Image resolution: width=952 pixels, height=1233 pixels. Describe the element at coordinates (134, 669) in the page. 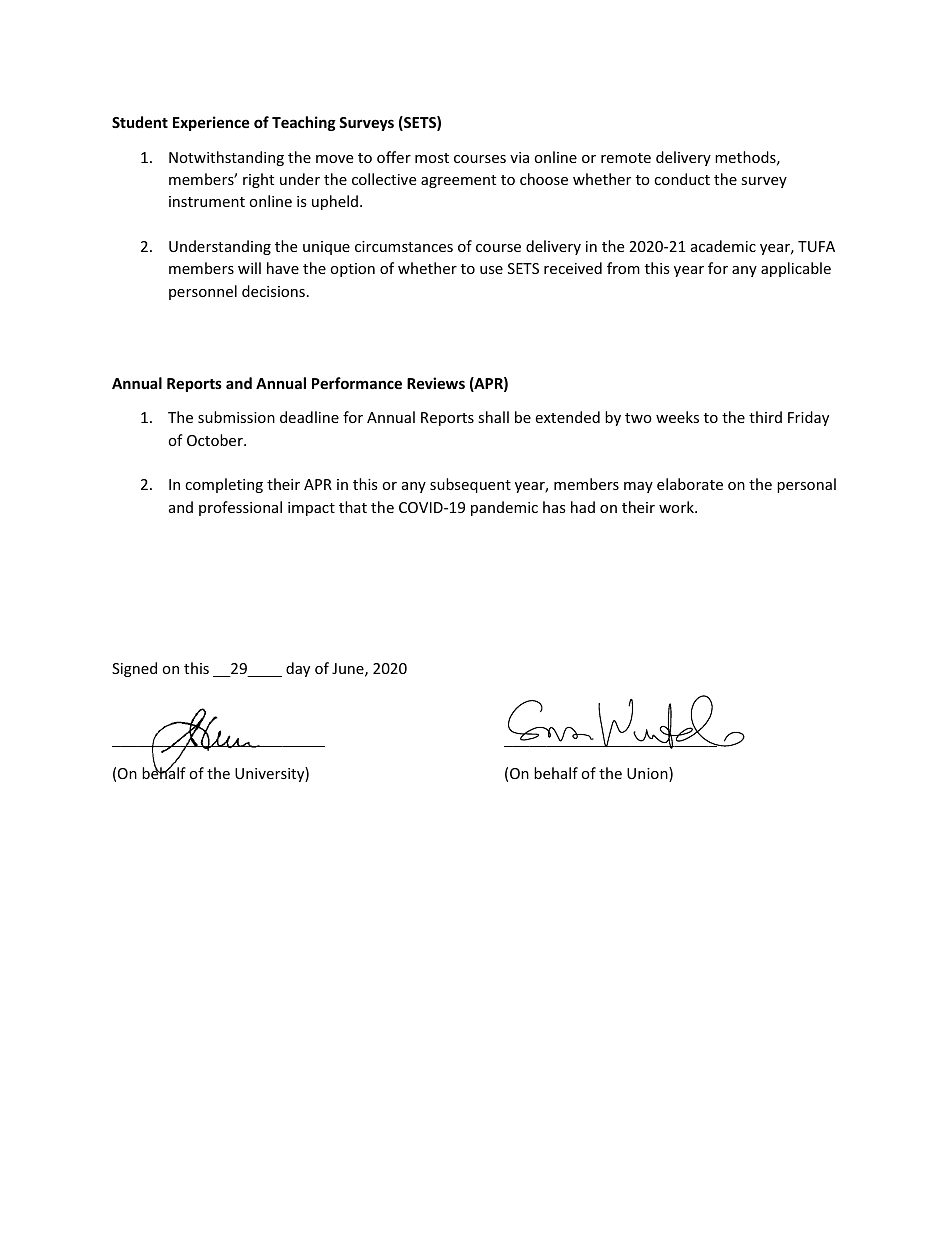

I see `Signed` at that location.
